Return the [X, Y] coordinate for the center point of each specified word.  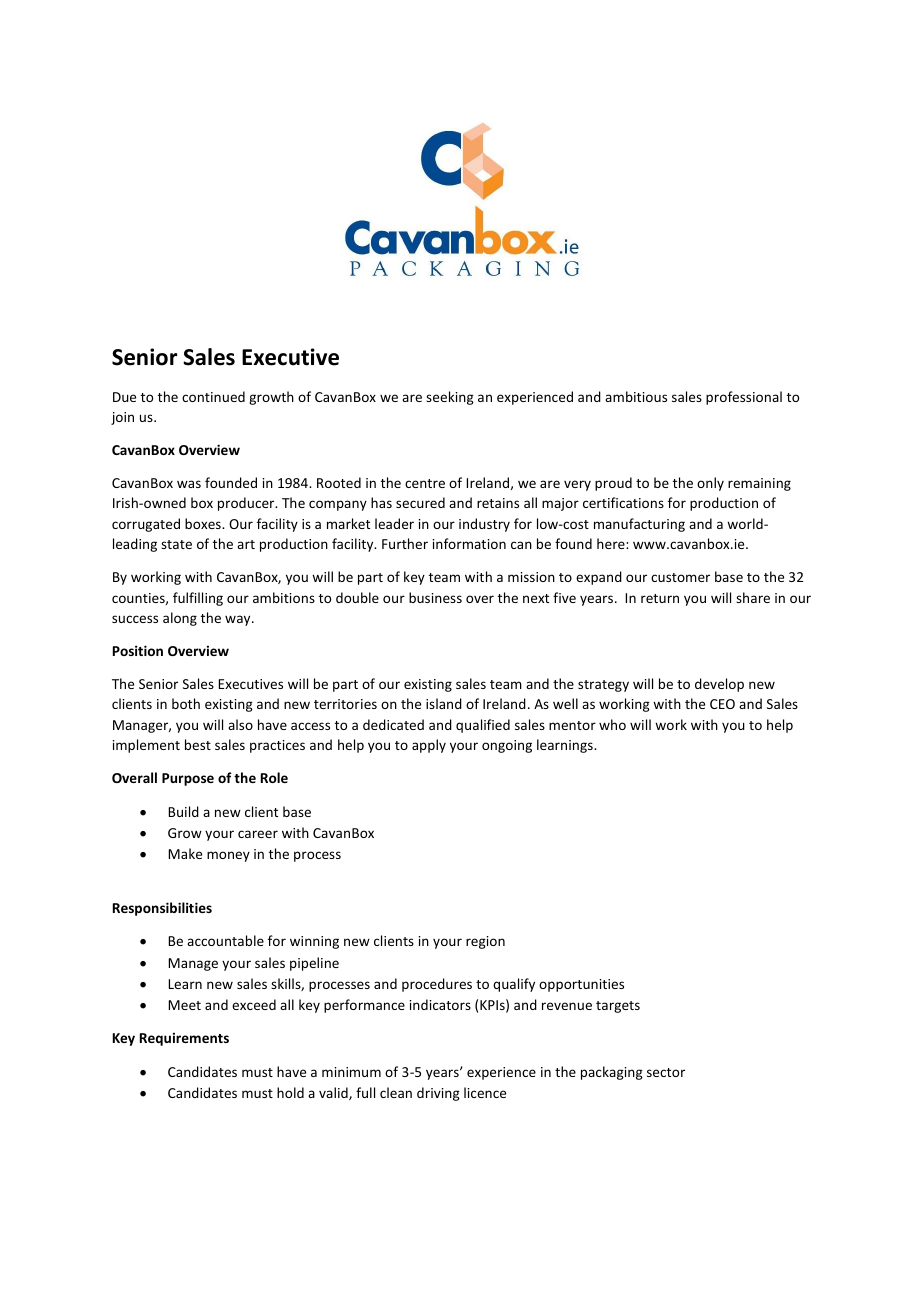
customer [680, 577]
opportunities [581, 985]
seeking [450, 398]
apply [429, 746]
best [198, 744]
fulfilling [198, 599]
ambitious [636, 396]
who [612, 724]
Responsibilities [162, 909]
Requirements [184, 1039]
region [485, 942]
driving [438, 1094]
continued [213, 396]
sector [666, 1072]
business [435, 597]
